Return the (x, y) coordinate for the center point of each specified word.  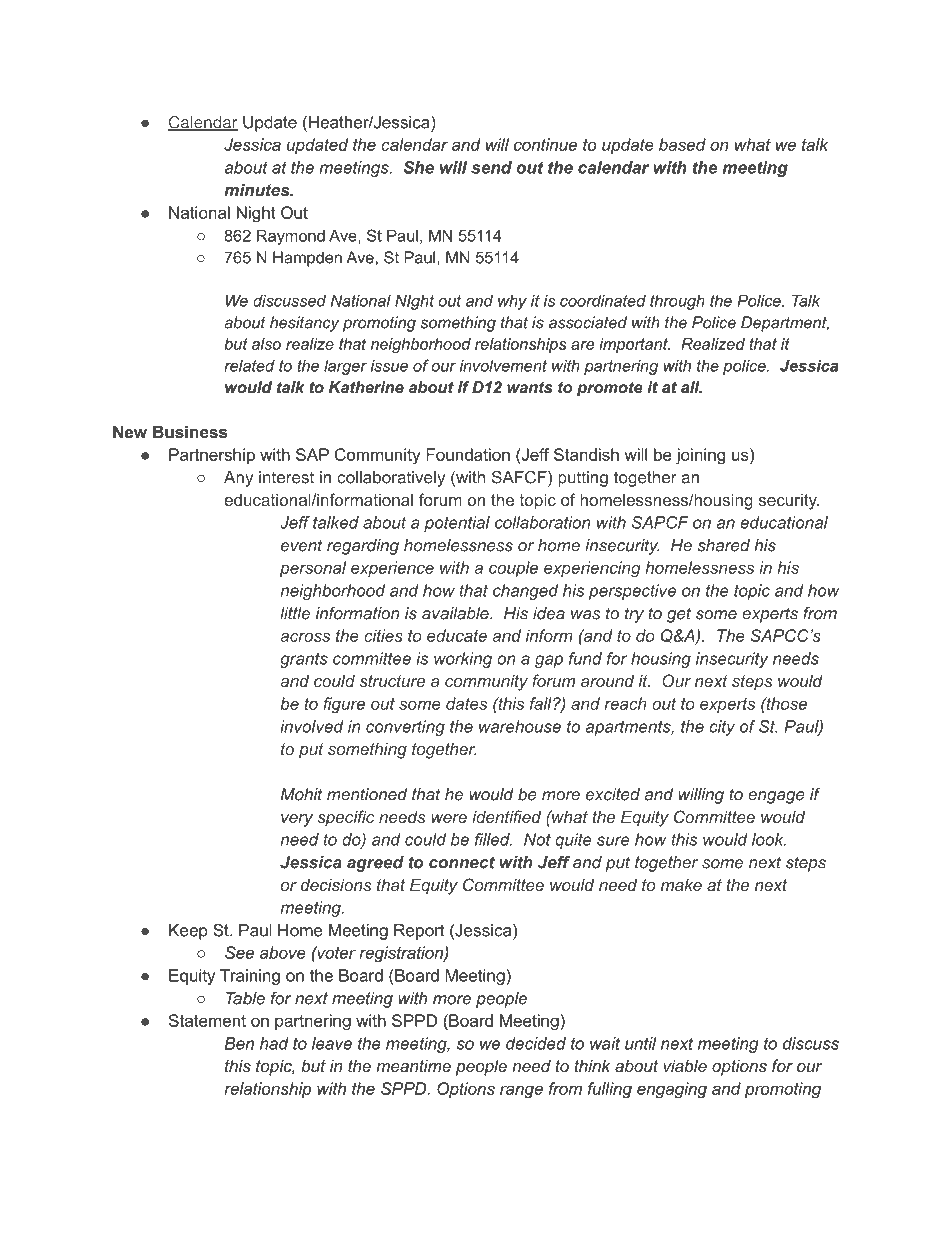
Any (238, 479)
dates (466, 703)
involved (312, 726)
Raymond (291, 237)
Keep (188, 932)
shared (724, 545)
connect (462, 862)
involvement (503, 365)
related (249, 365)
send (491, 167)
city (722, 728)
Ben (239, 1043)
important (634, 345)
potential (457, 524)
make (681, 884)
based (682, 144)
